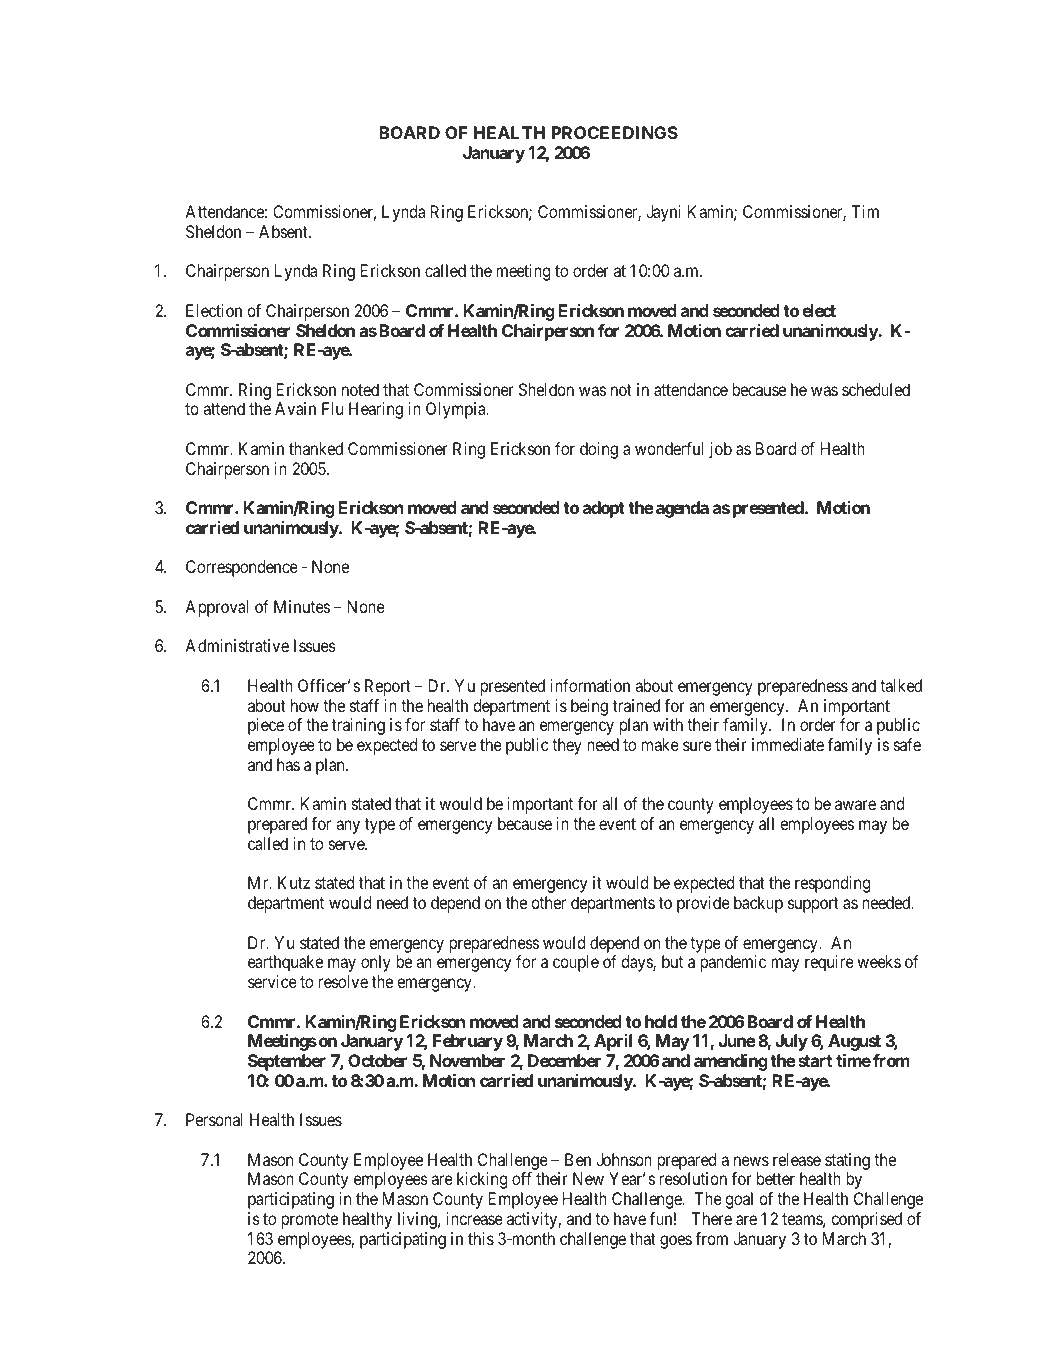 The image size is (1051, 1360). Describe the element at coordinates (475, 1218) in the screenshot. I see `increase` at that location.
